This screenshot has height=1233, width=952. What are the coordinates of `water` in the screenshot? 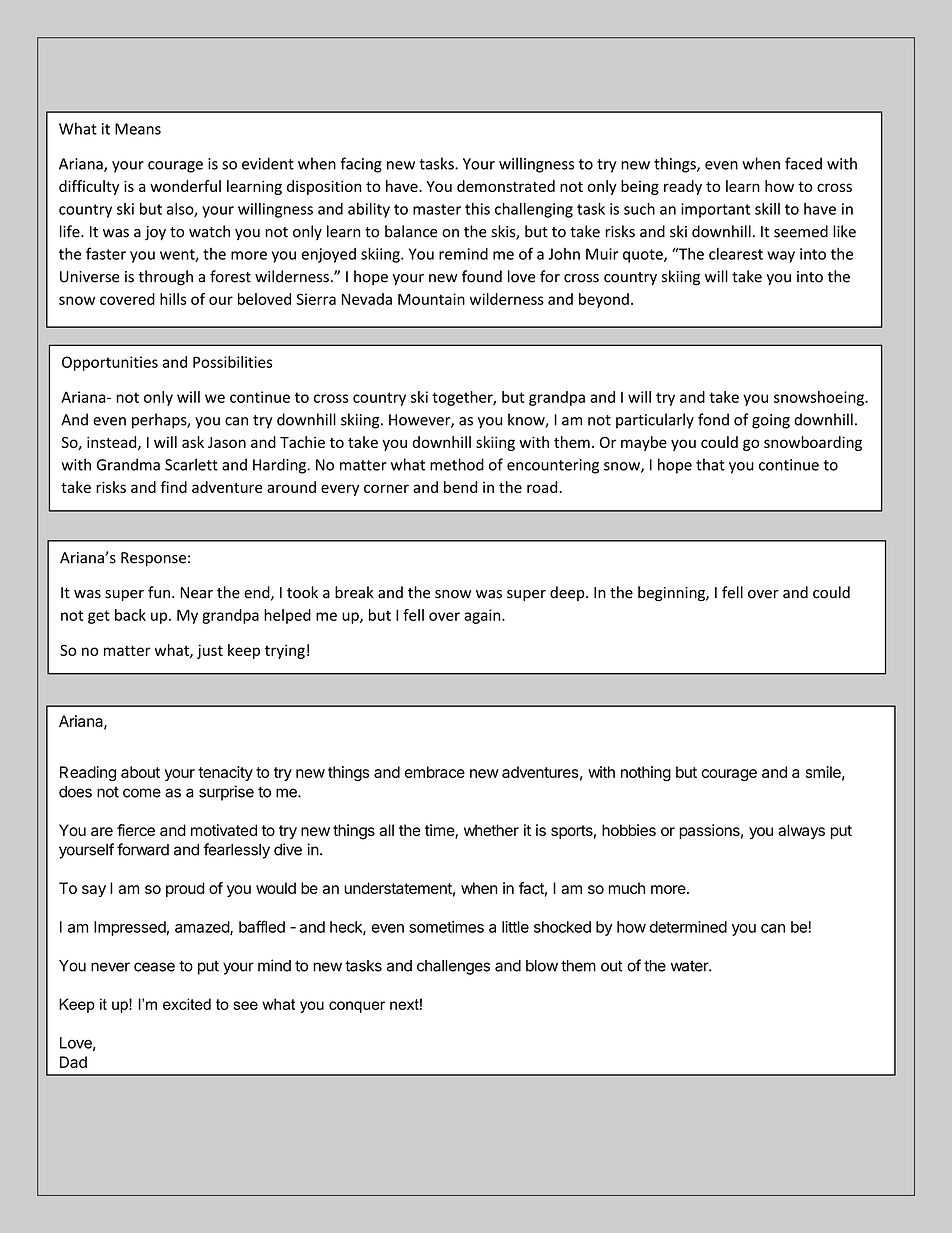 It's located at (690, 966).
